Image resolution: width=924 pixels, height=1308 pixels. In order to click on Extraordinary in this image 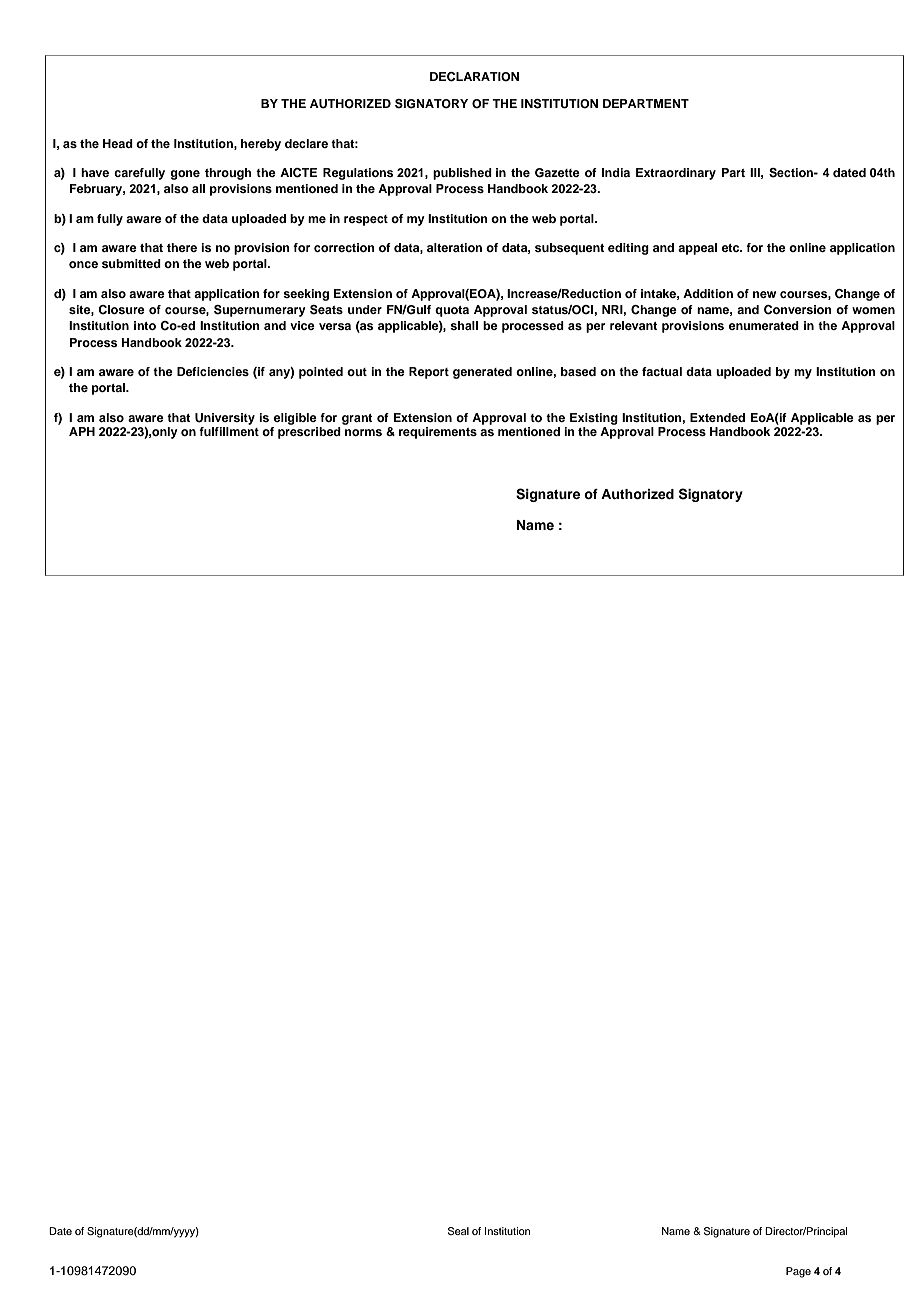, I will do `click(676, 174)`.
